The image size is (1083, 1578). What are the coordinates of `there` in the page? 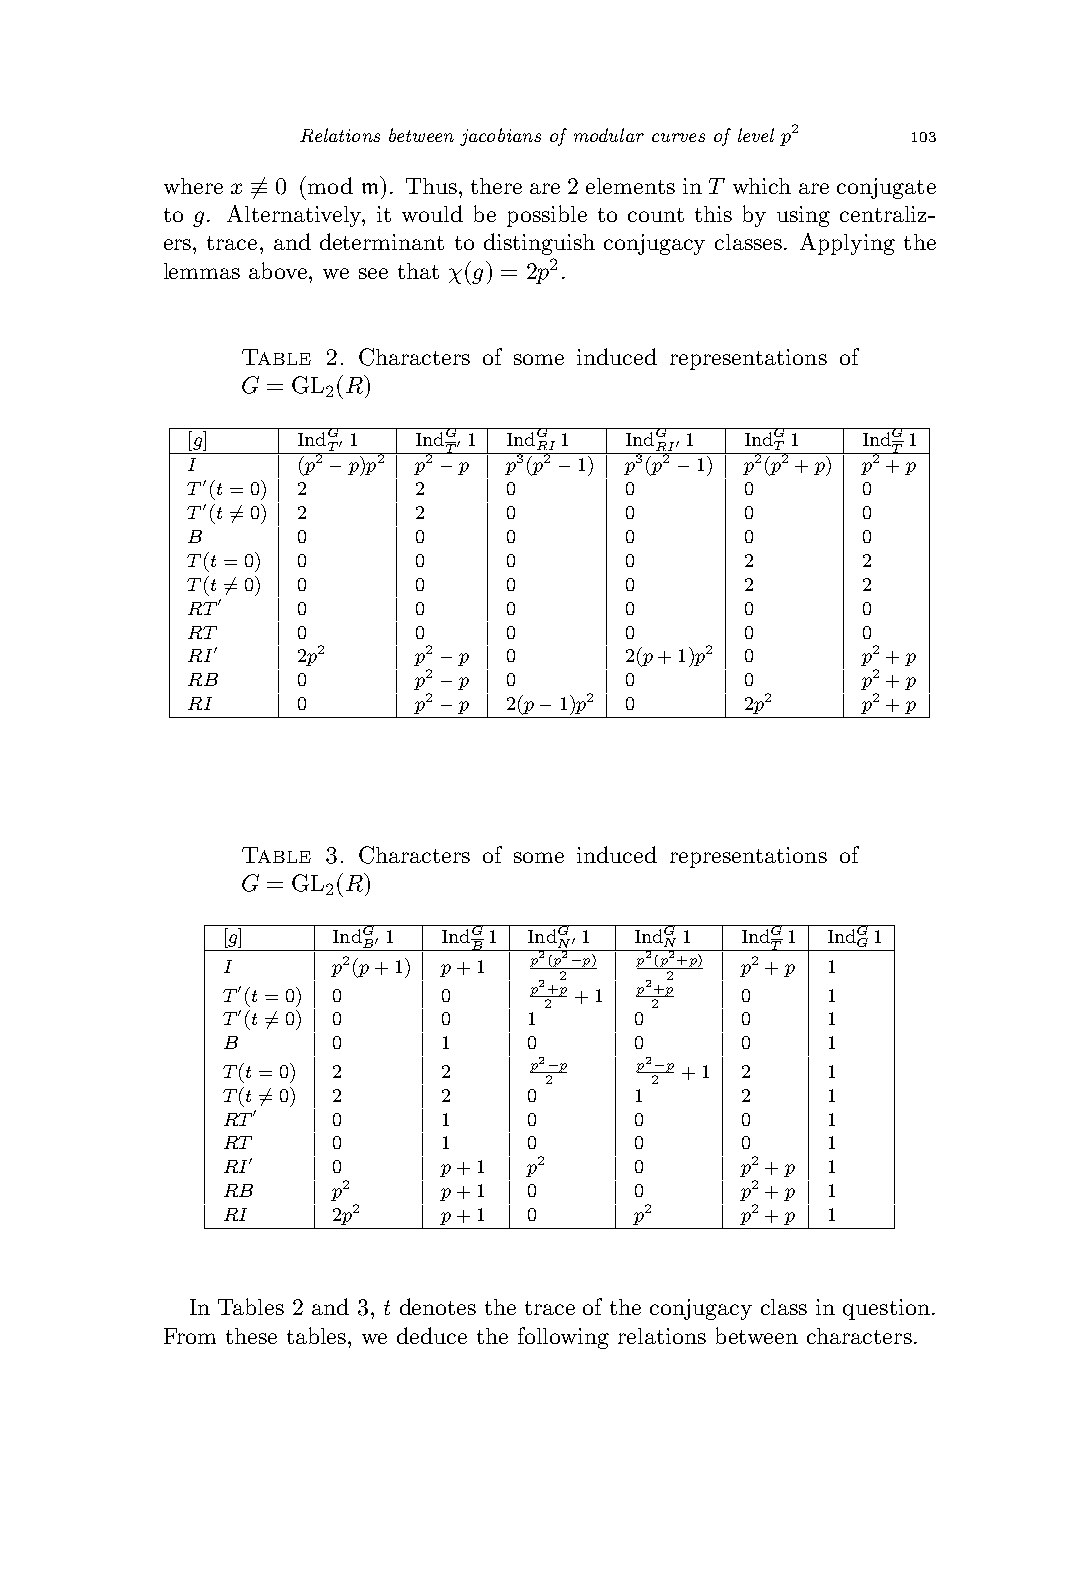 It's located at (496, 186).
